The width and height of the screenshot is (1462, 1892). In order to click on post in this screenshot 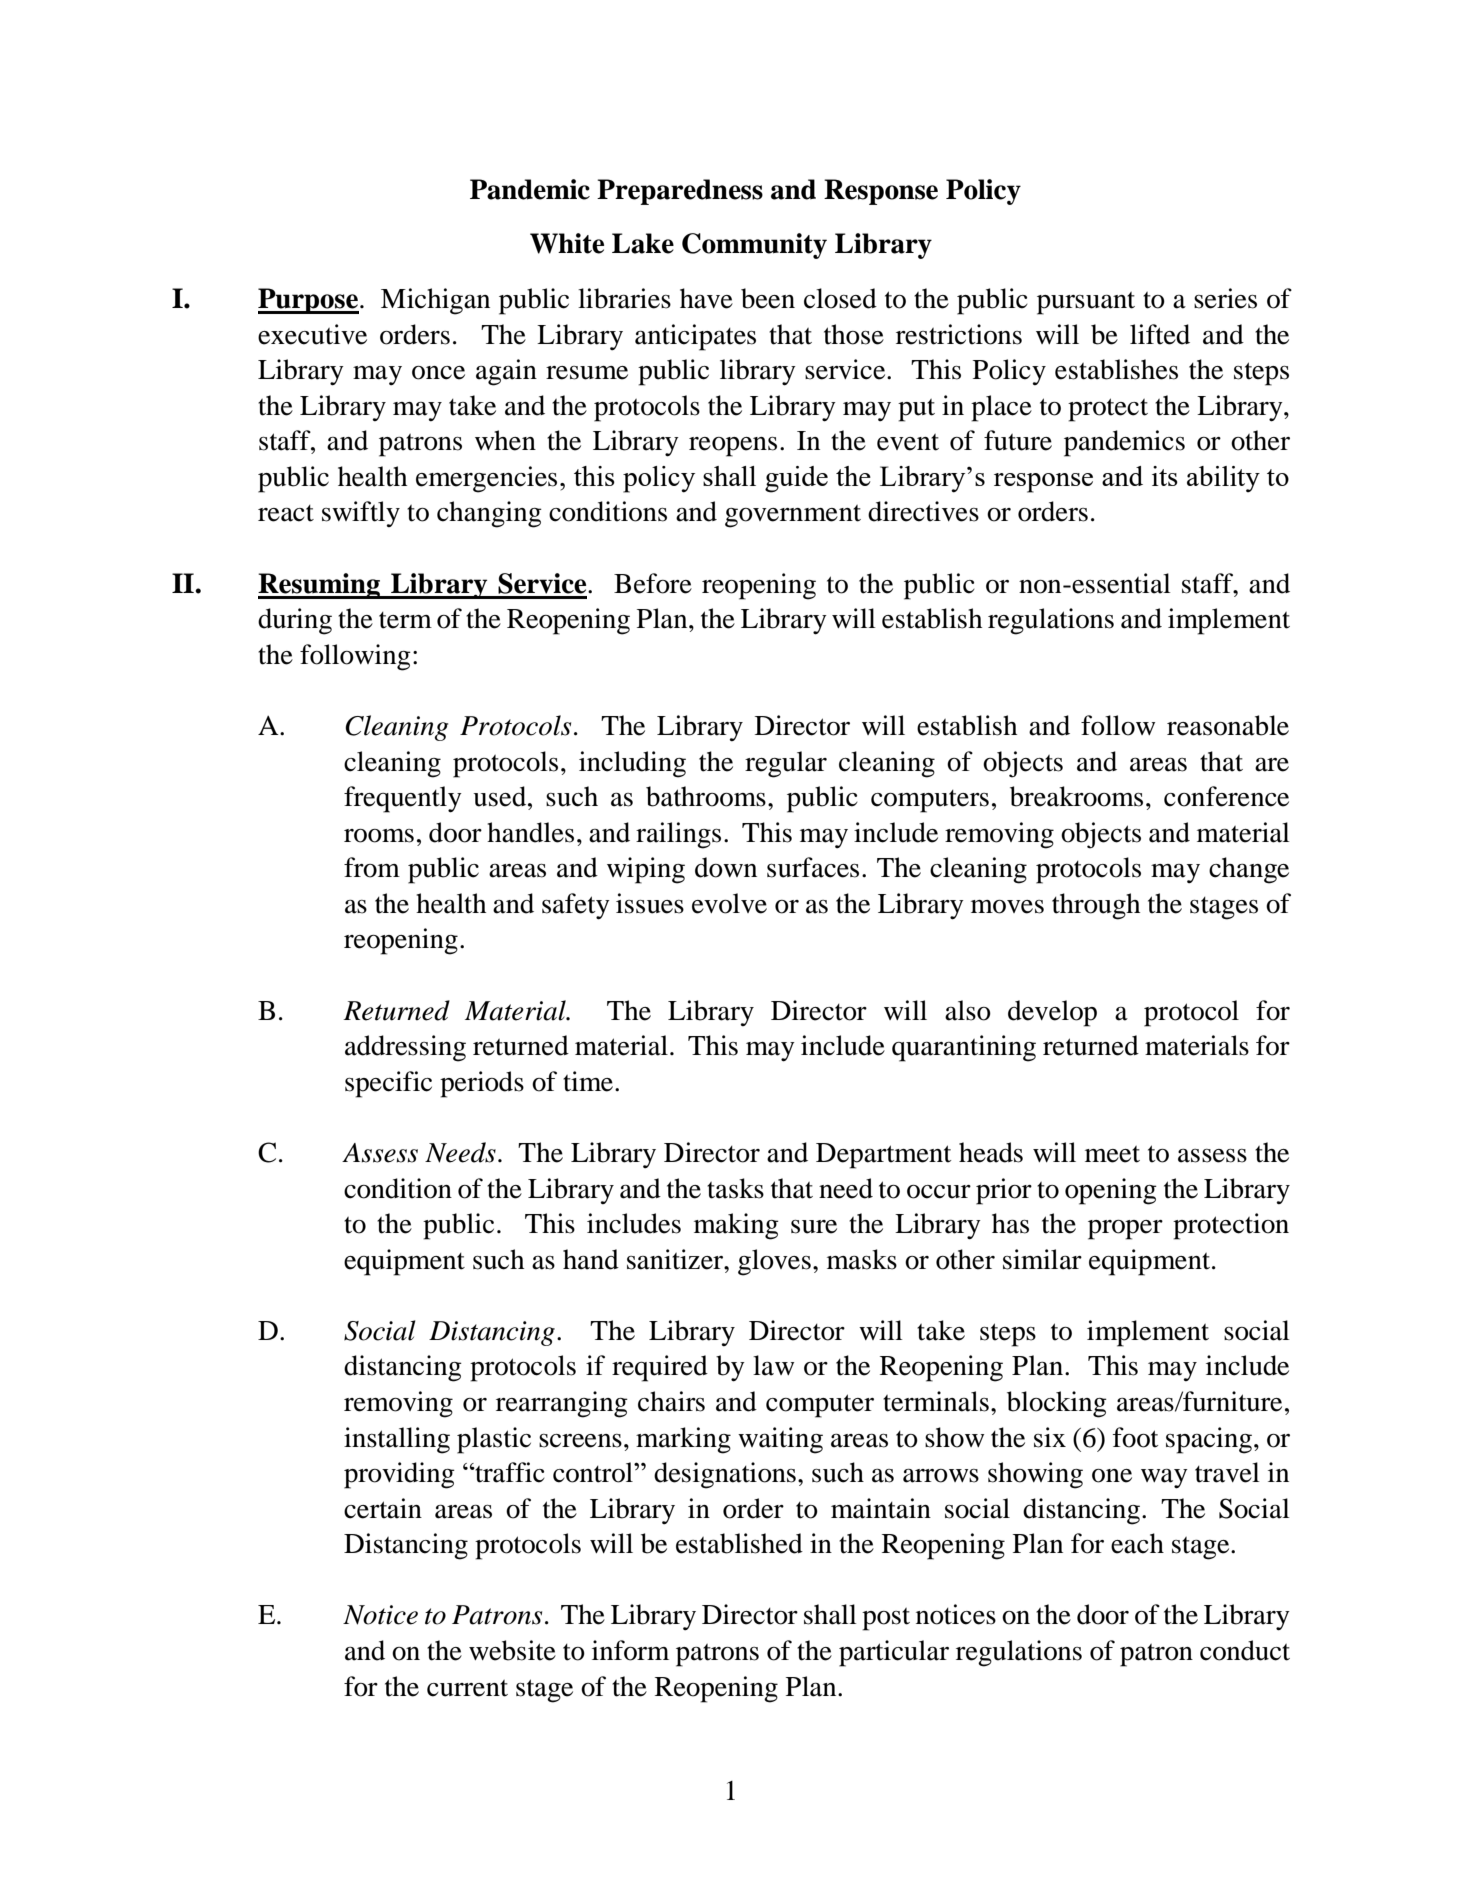, I will do `click(886, 1619)`.
